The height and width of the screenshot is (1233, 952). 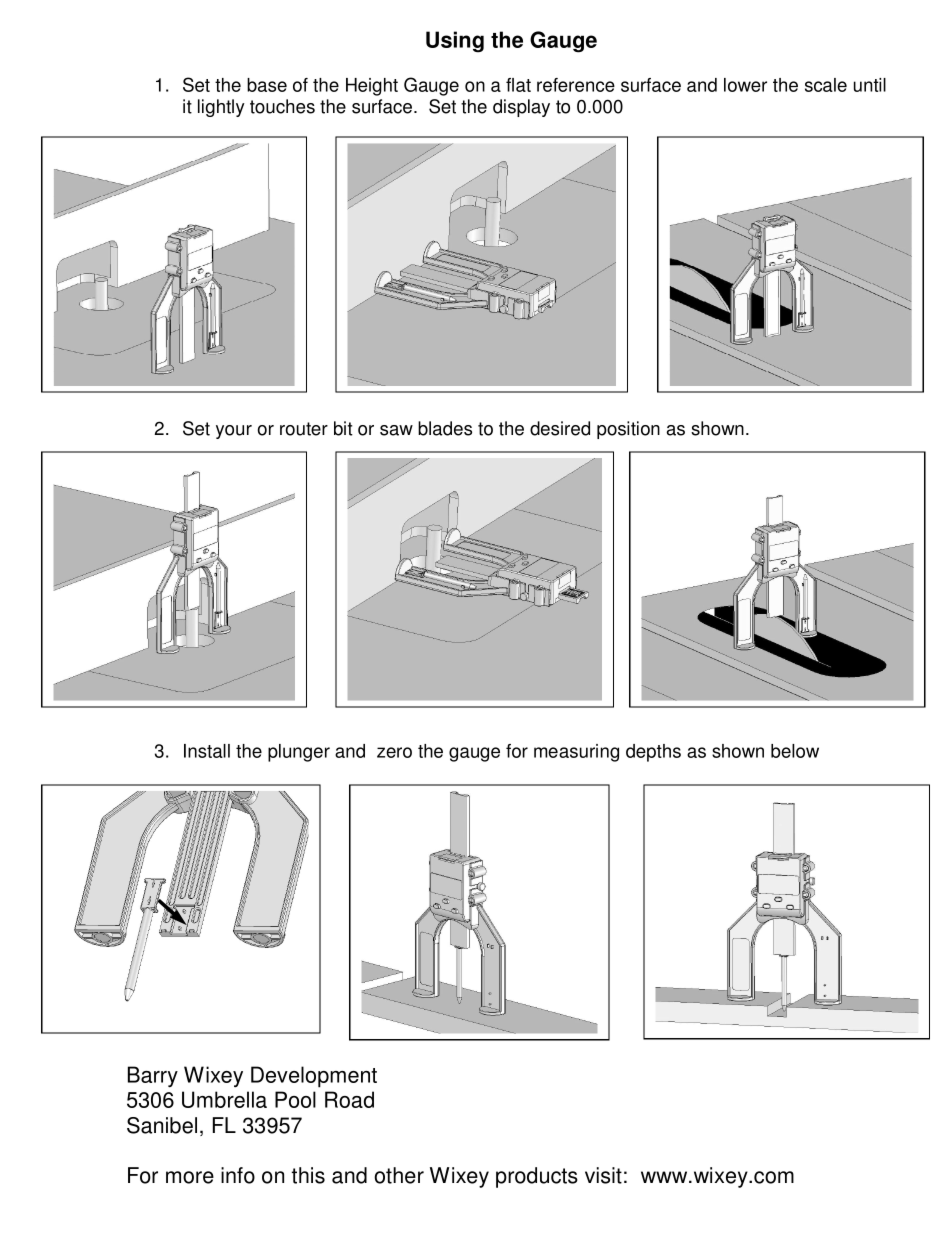 What do you see at coordinates (394, 752) in the screenshot?
I see `zero` at bounding box center [394, 752].
